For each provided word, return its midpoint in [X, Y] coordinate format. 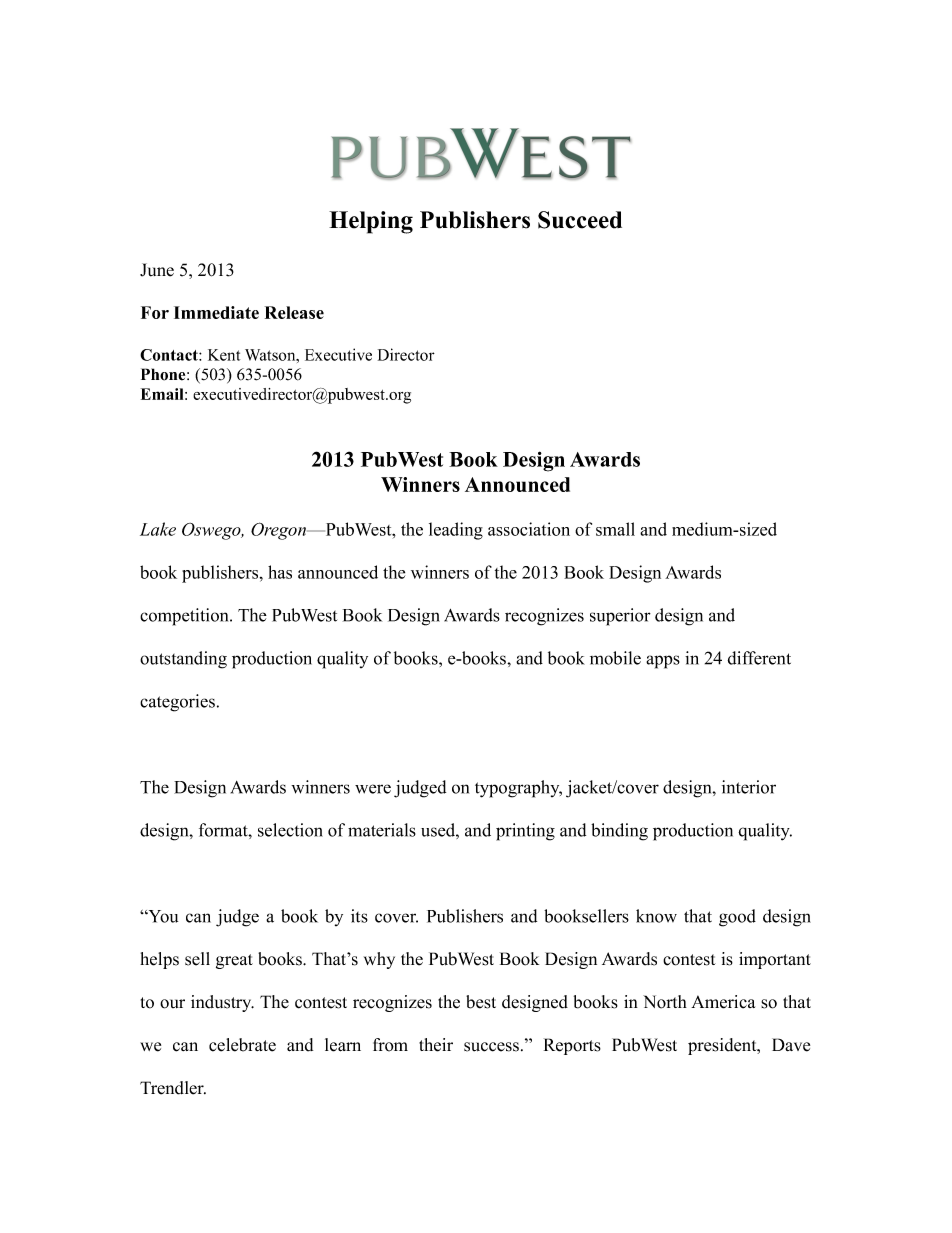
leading [456, 531]
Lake [158, 529]
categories [177, 703]
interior [749, 787]
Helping [371, 222]
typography [518, 789]
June [157, 270]
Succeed [580, 220]
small [615, 529]
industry [222, 1003]
